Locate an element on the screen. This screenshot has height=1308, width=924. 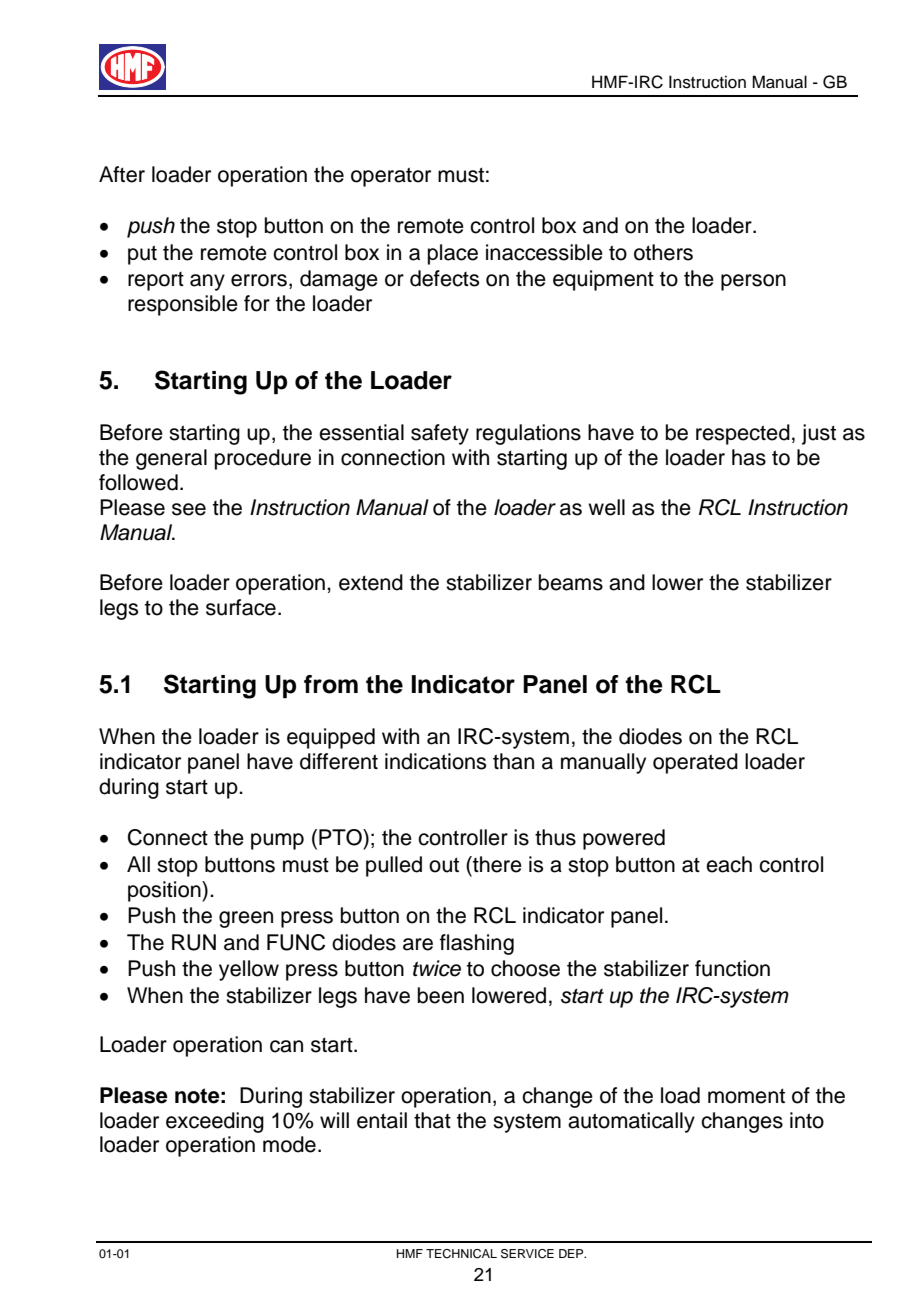
place is located at coordinates (453, 254).
